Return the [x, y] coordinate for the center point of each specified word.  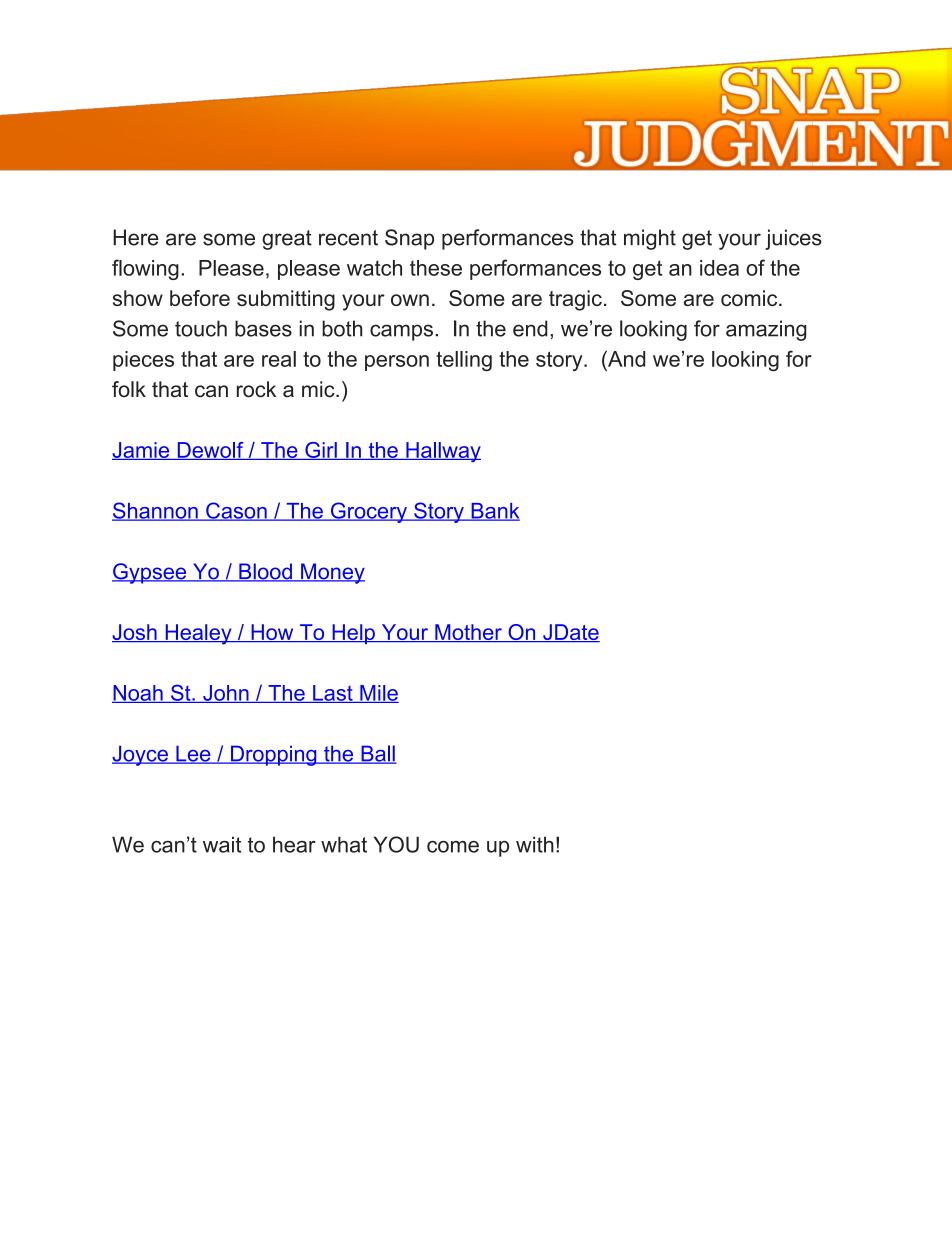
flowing [145, 269]
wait [222, 844]
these [436, 268]
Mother [468, 633]
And [625, 358]
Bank [494, 512]
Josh [135, 633]
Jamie [142, 451]
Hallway [442, 452]
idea [719, 268]
